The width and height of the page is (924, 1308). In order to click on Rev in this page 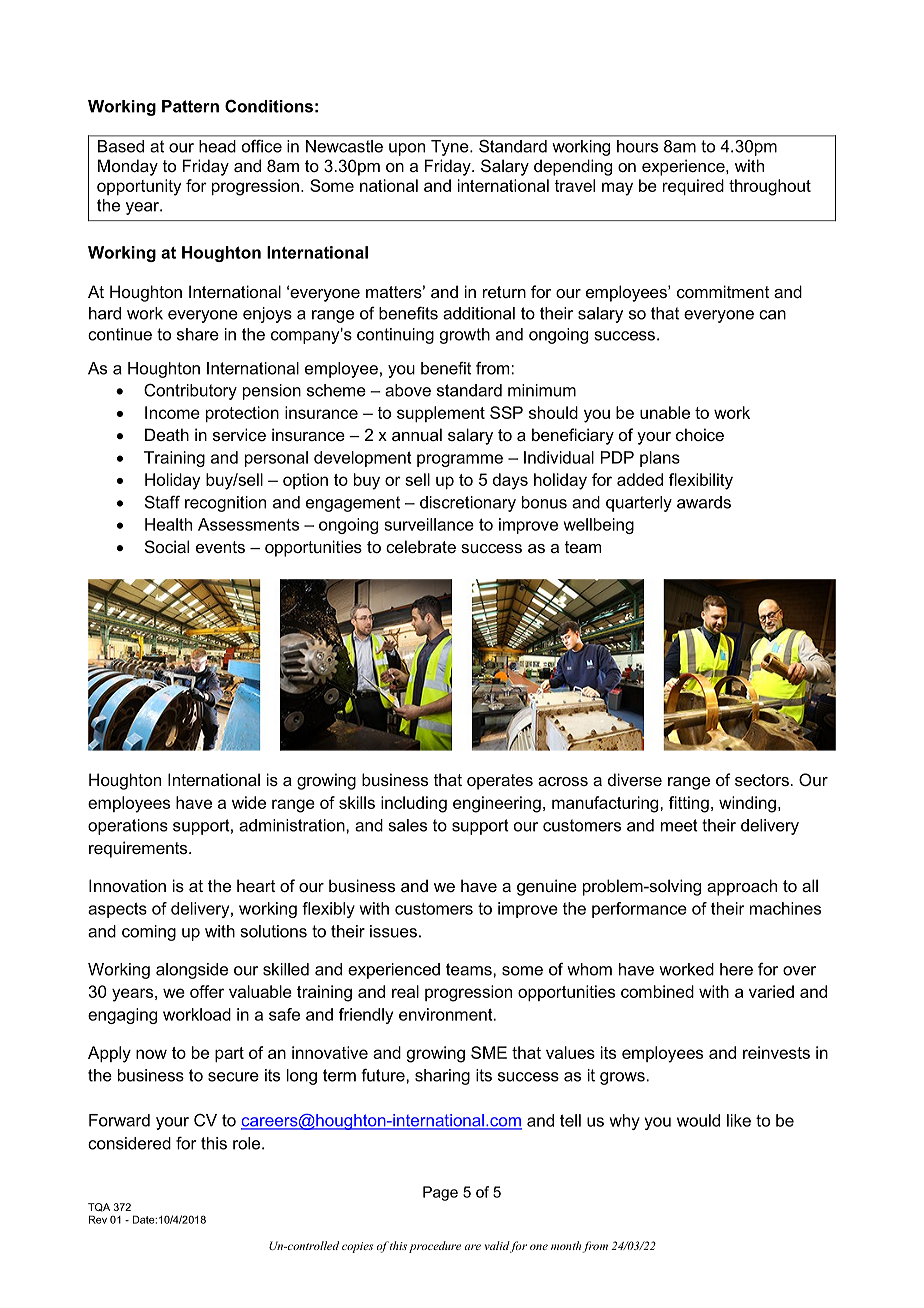, I will do `click(98, 1219)`.
